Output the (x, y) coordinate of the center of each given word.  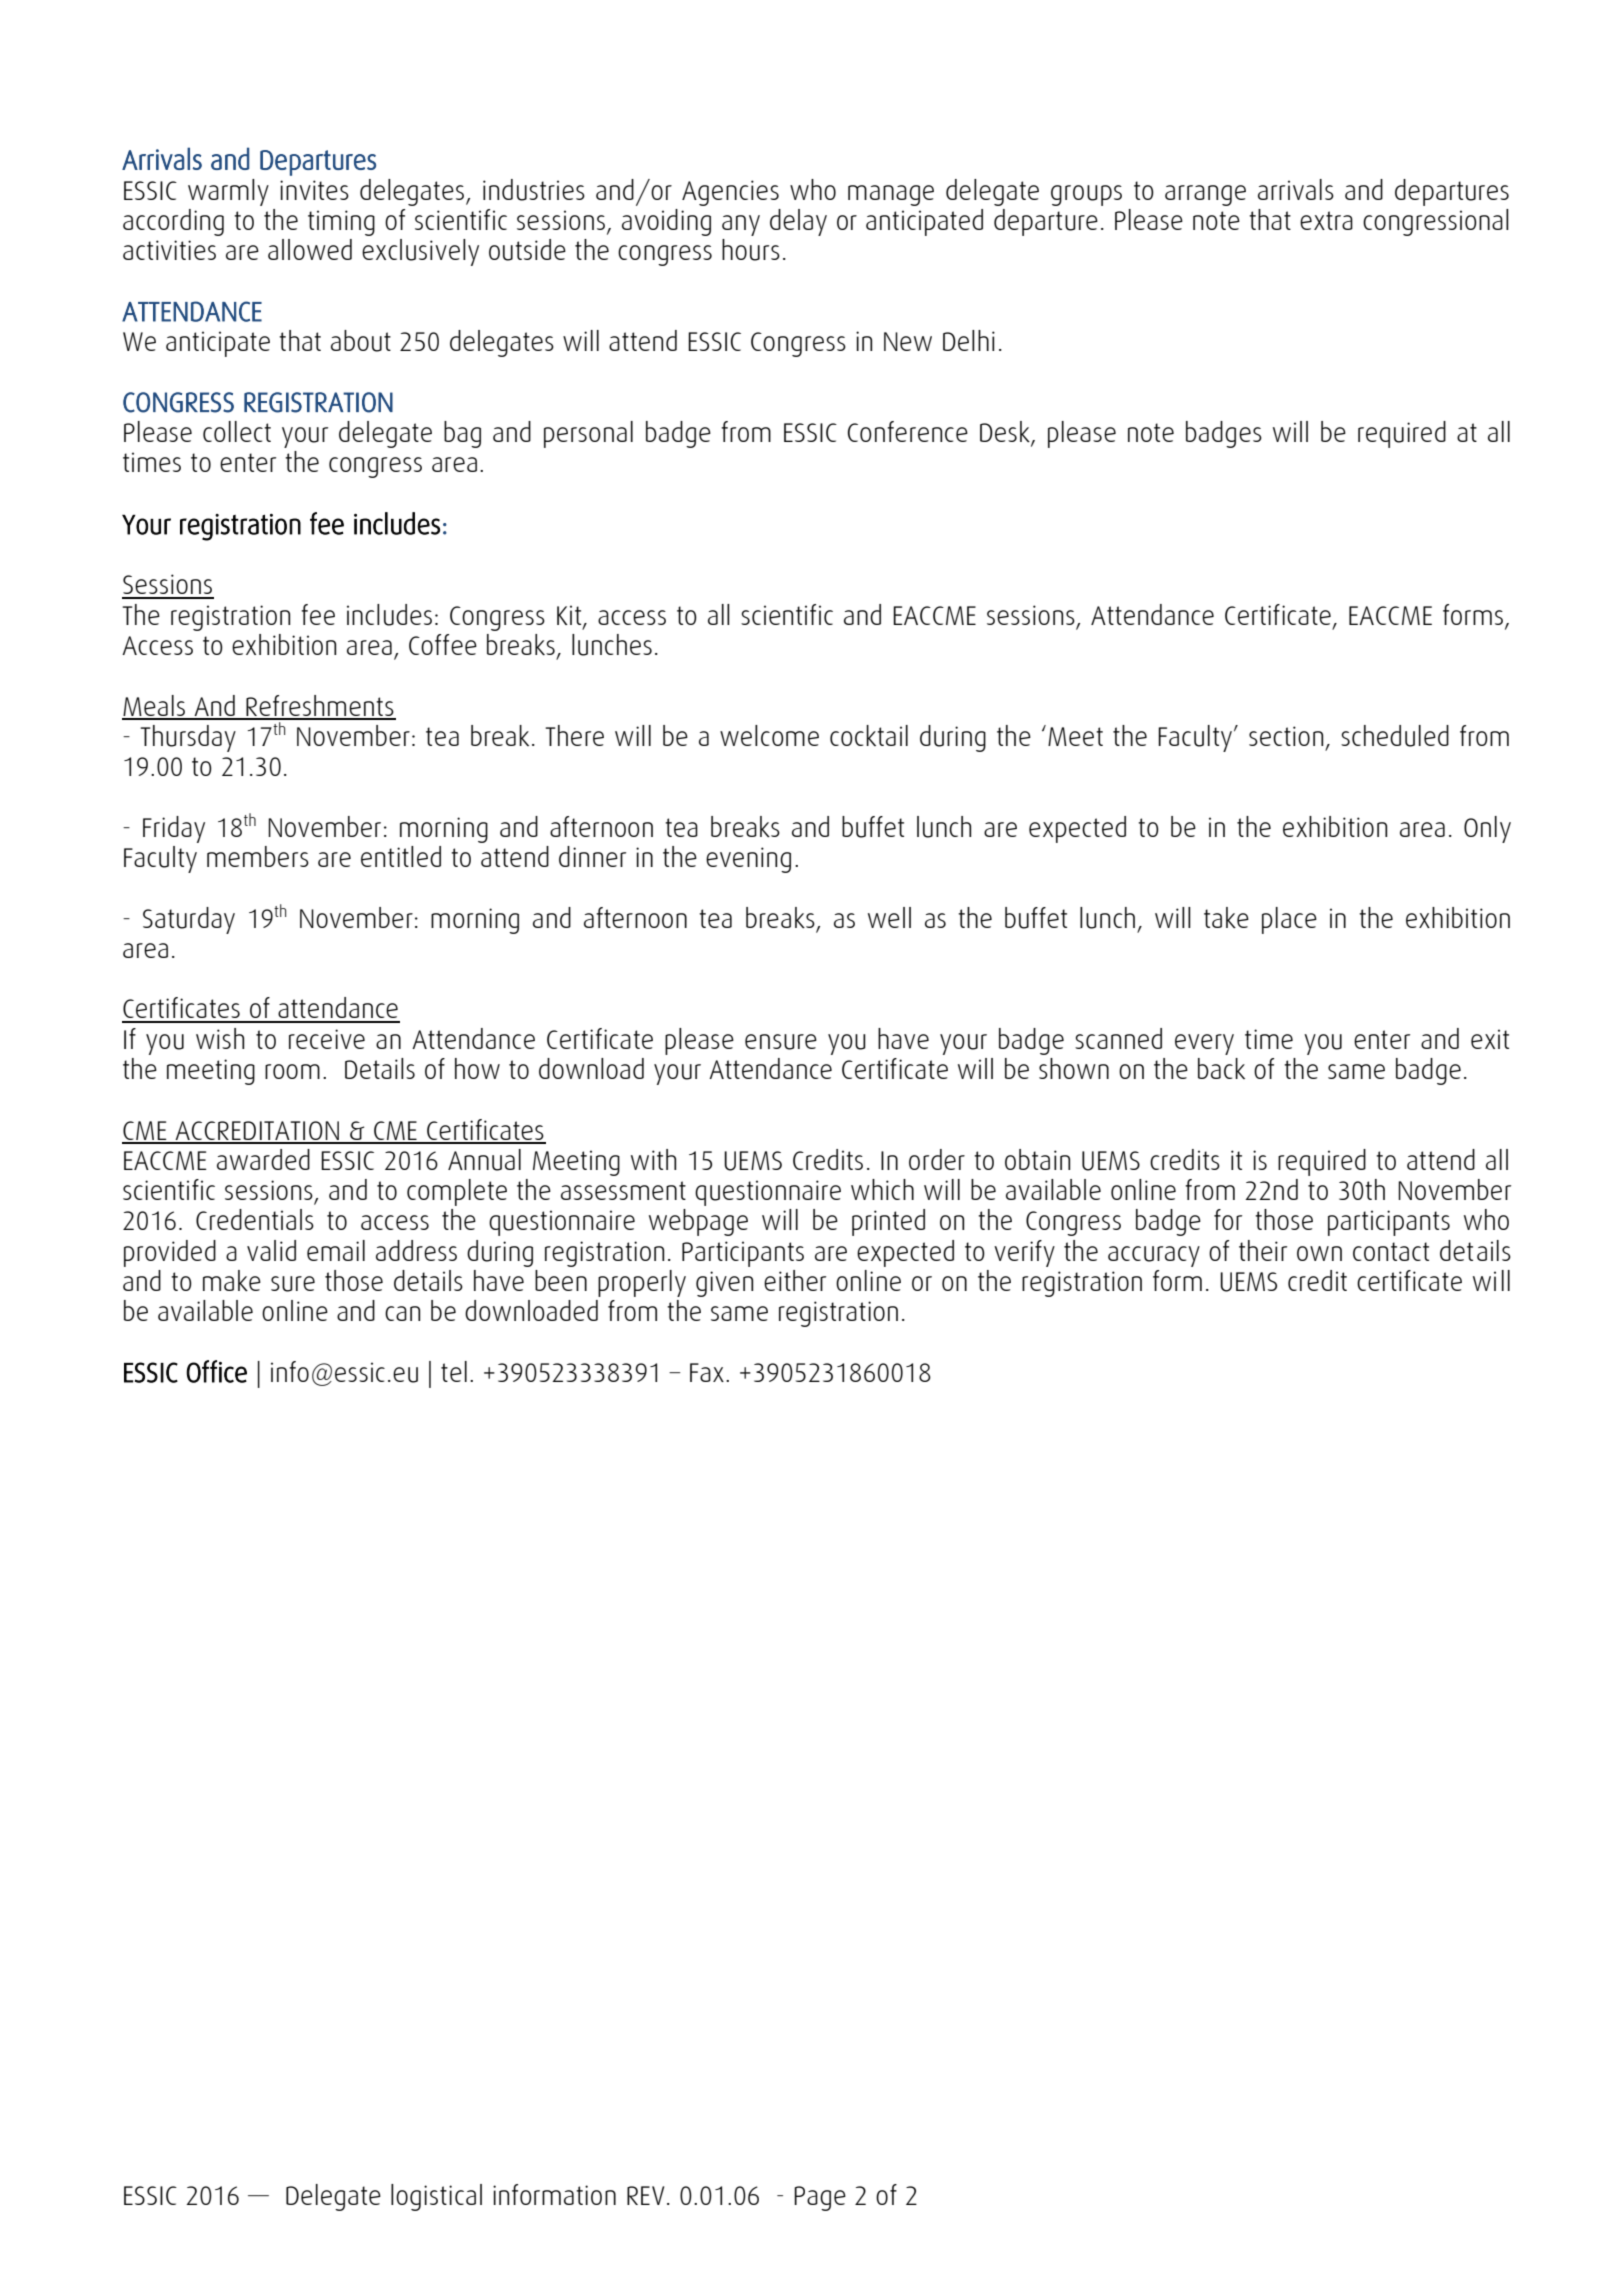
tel (454, 1371)
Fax (707, 1372)
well (889, 917)
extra (1326, 220)
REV (645, 2195)
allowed (310, 249)
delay (798, 222)
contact (1391, 1251)
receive (327, 1039)
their (1263, 1250)
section (1286, 736)
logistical (436, 2197)
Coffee (443, 644)
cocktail (869, 735)
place (1289, 920)
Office (216, 1371)
